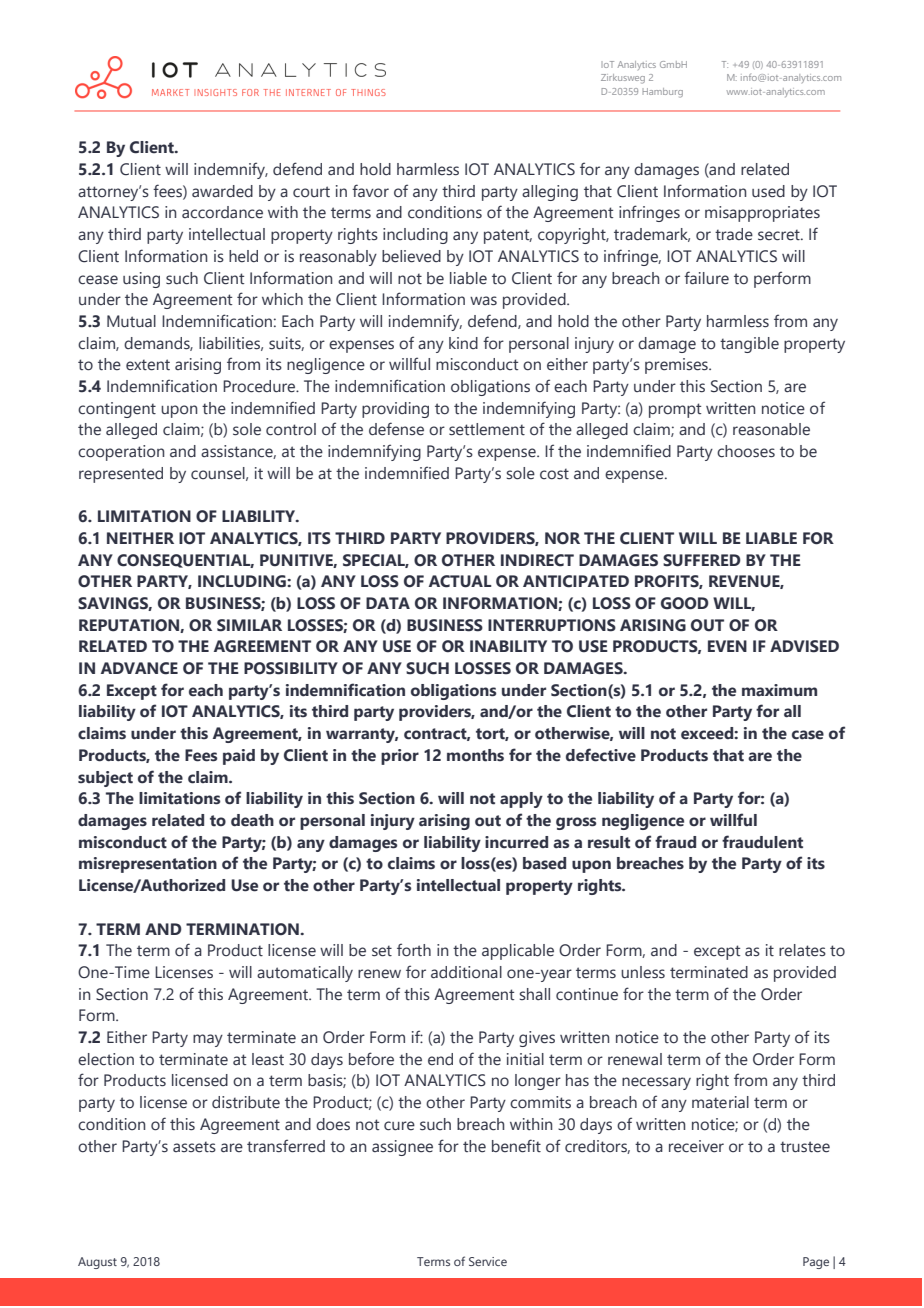 The height and width of the screenshot is (1308, 924). I want to click on favor, so click(370, 191).
